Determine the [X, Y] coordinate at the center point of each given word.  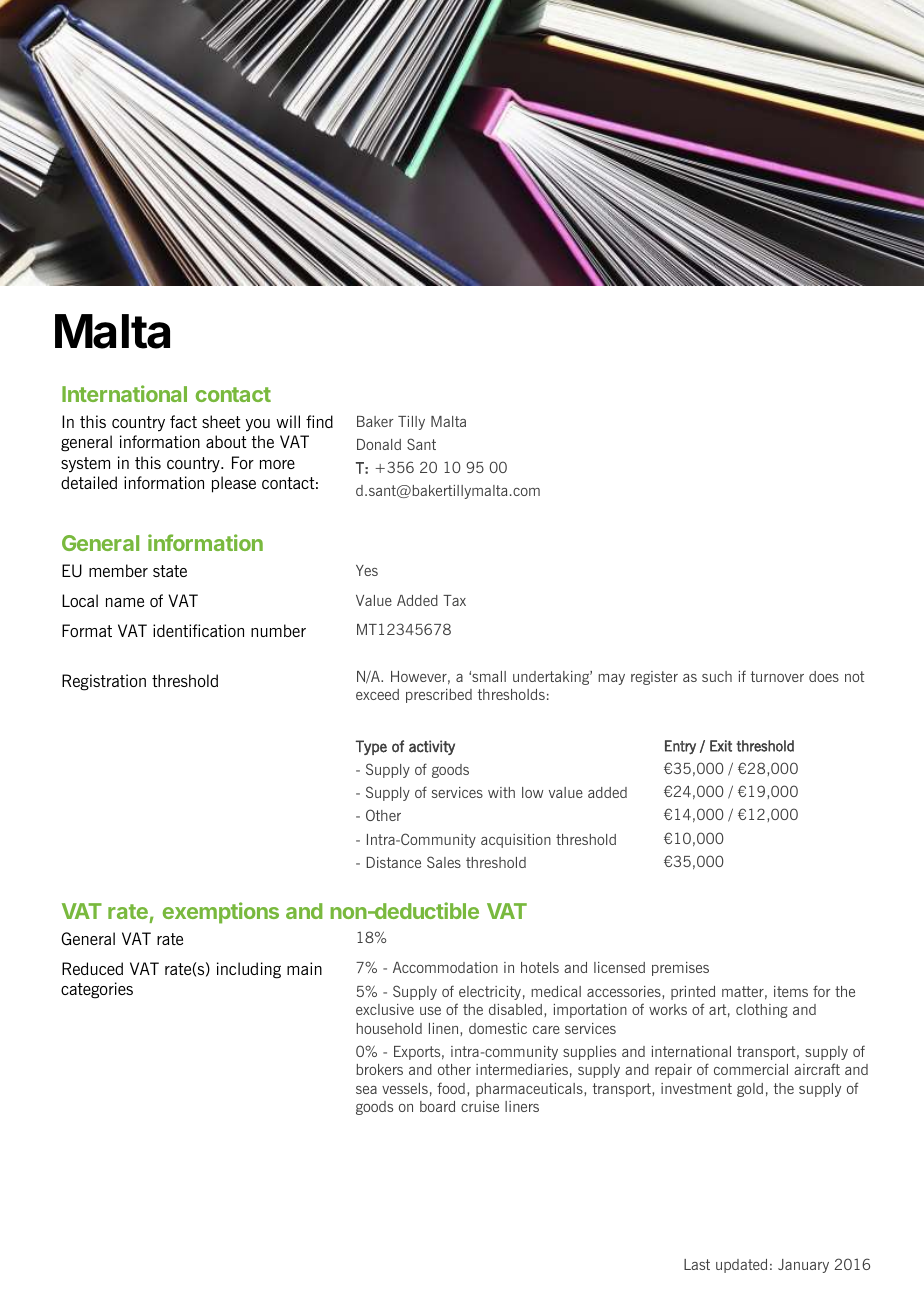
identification [198, 630]
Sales [444, 862]
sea [366, 1090]
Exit [721, 746]
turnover [777, 676]
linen [445, 1028]
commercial [751, 1069]
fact [183, 421]
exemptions [221, 913]
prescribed [439, 696]
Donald [379, 444]
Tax [454, 600]
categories [97, 990]
